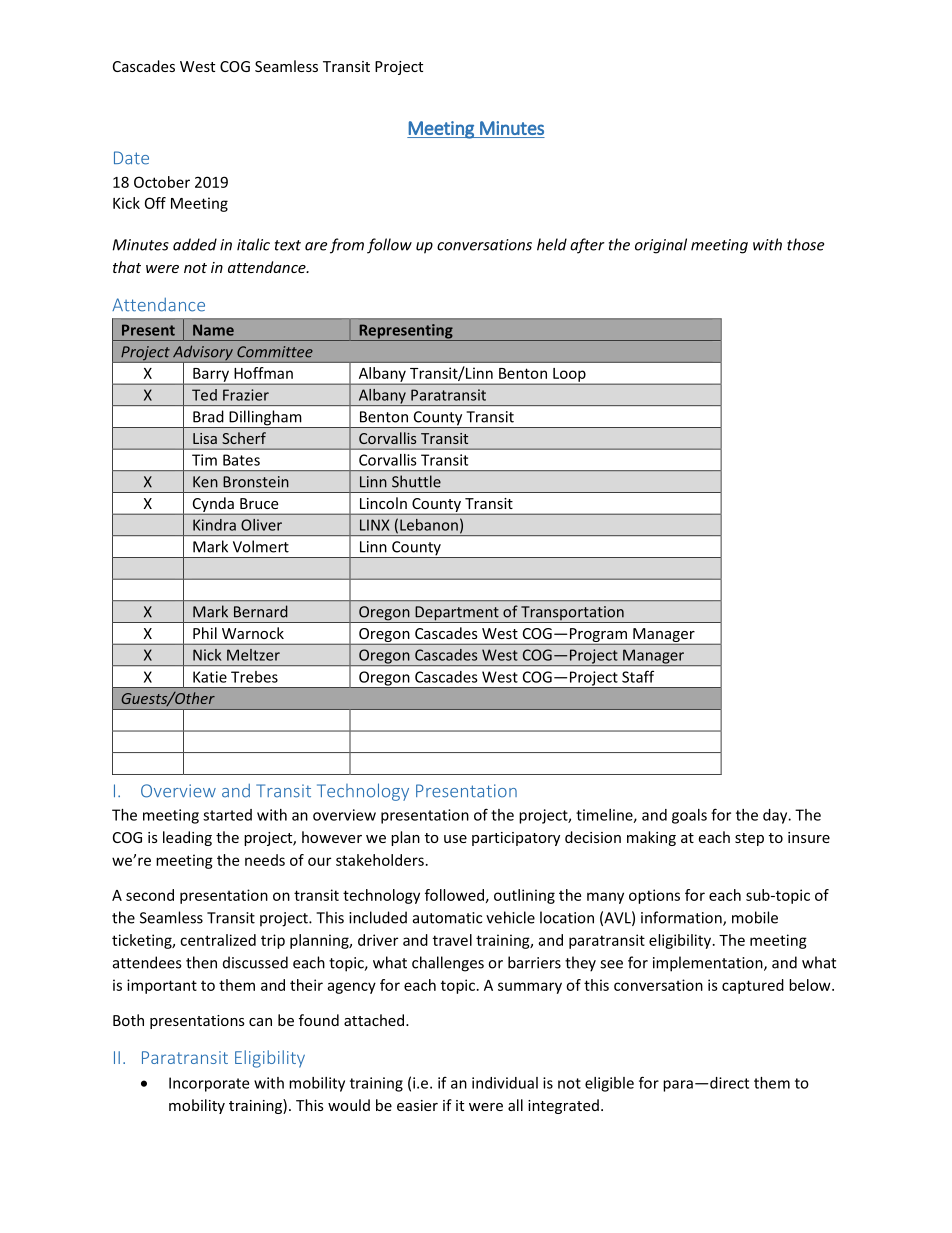 This screenshot has width=952, height=1233. I want to click on Shuttle, so click(416, 481).
